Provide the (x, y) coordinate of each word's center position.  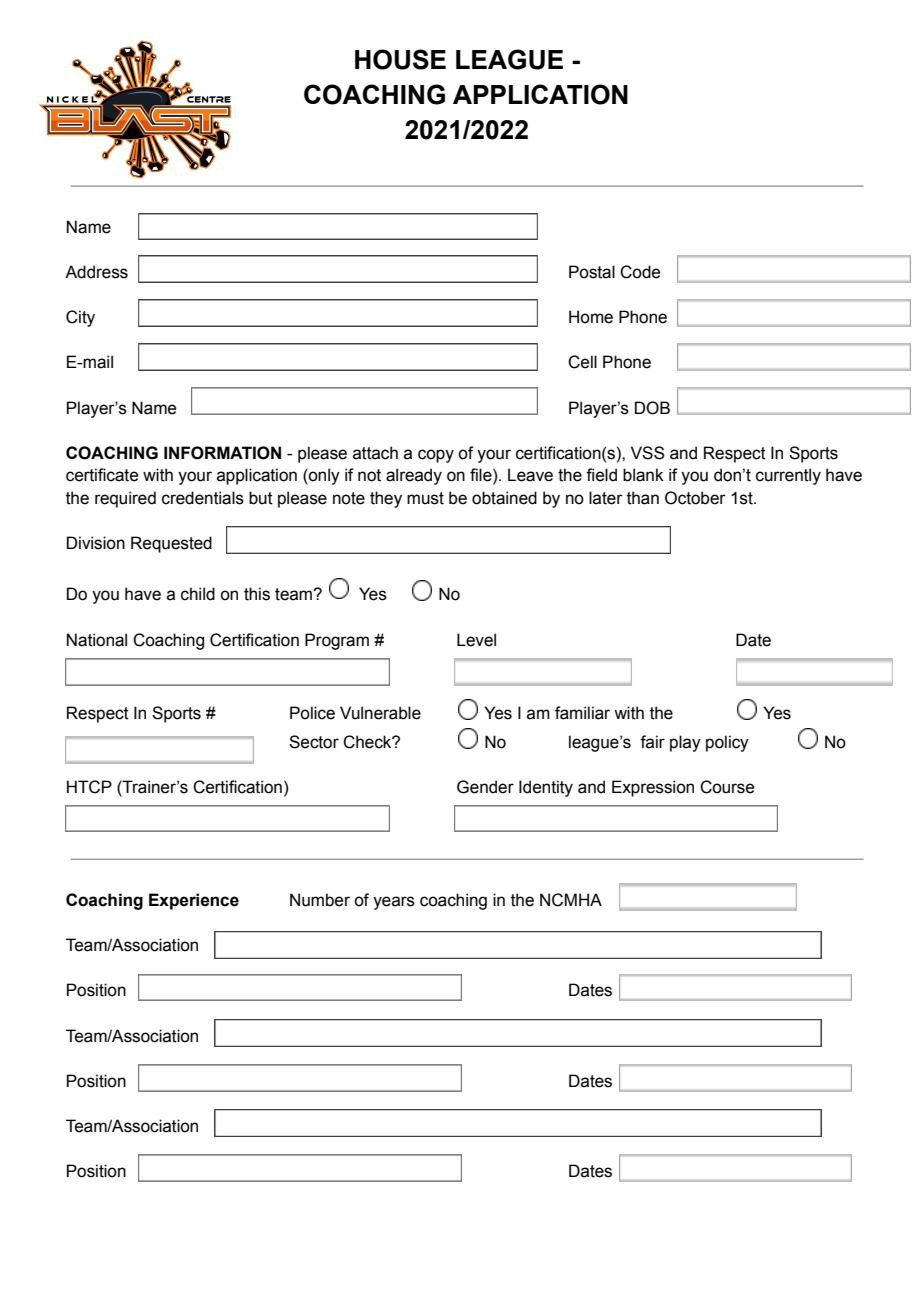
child (198, 594)
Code (640, 272)
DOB (652, 408)
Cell (582, 362)
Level (476, 640)
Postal (592, 272)
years (394, 903)
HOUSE (400, 59)
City (80, 318)
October (695, 498)
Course (727, 787)
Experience (194, 901)
